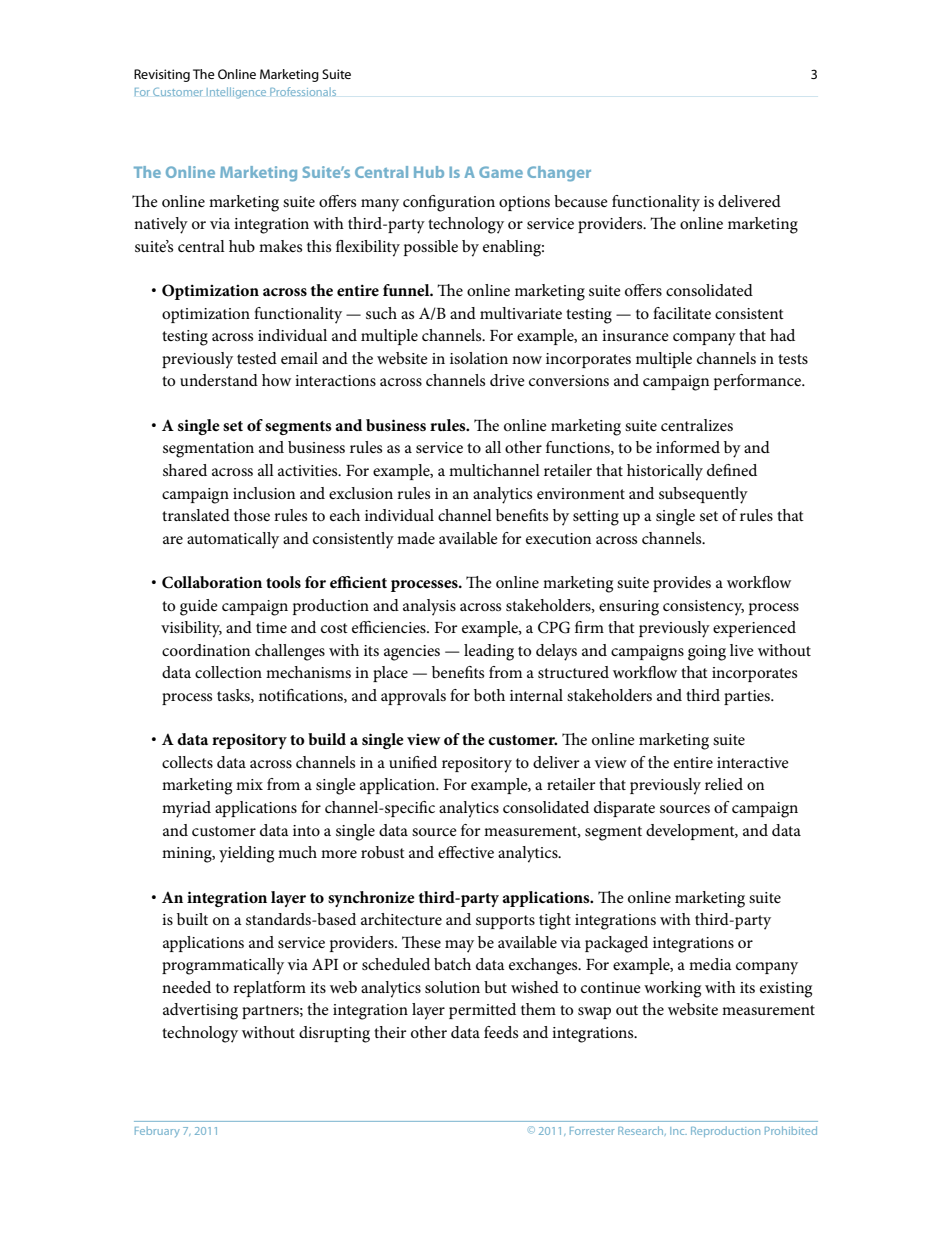 The width and height of the document is (952, 1233). What do you see at coordinates (501, 1032) in the document?
I see `feeds` at bounding box center [501, 1032].
